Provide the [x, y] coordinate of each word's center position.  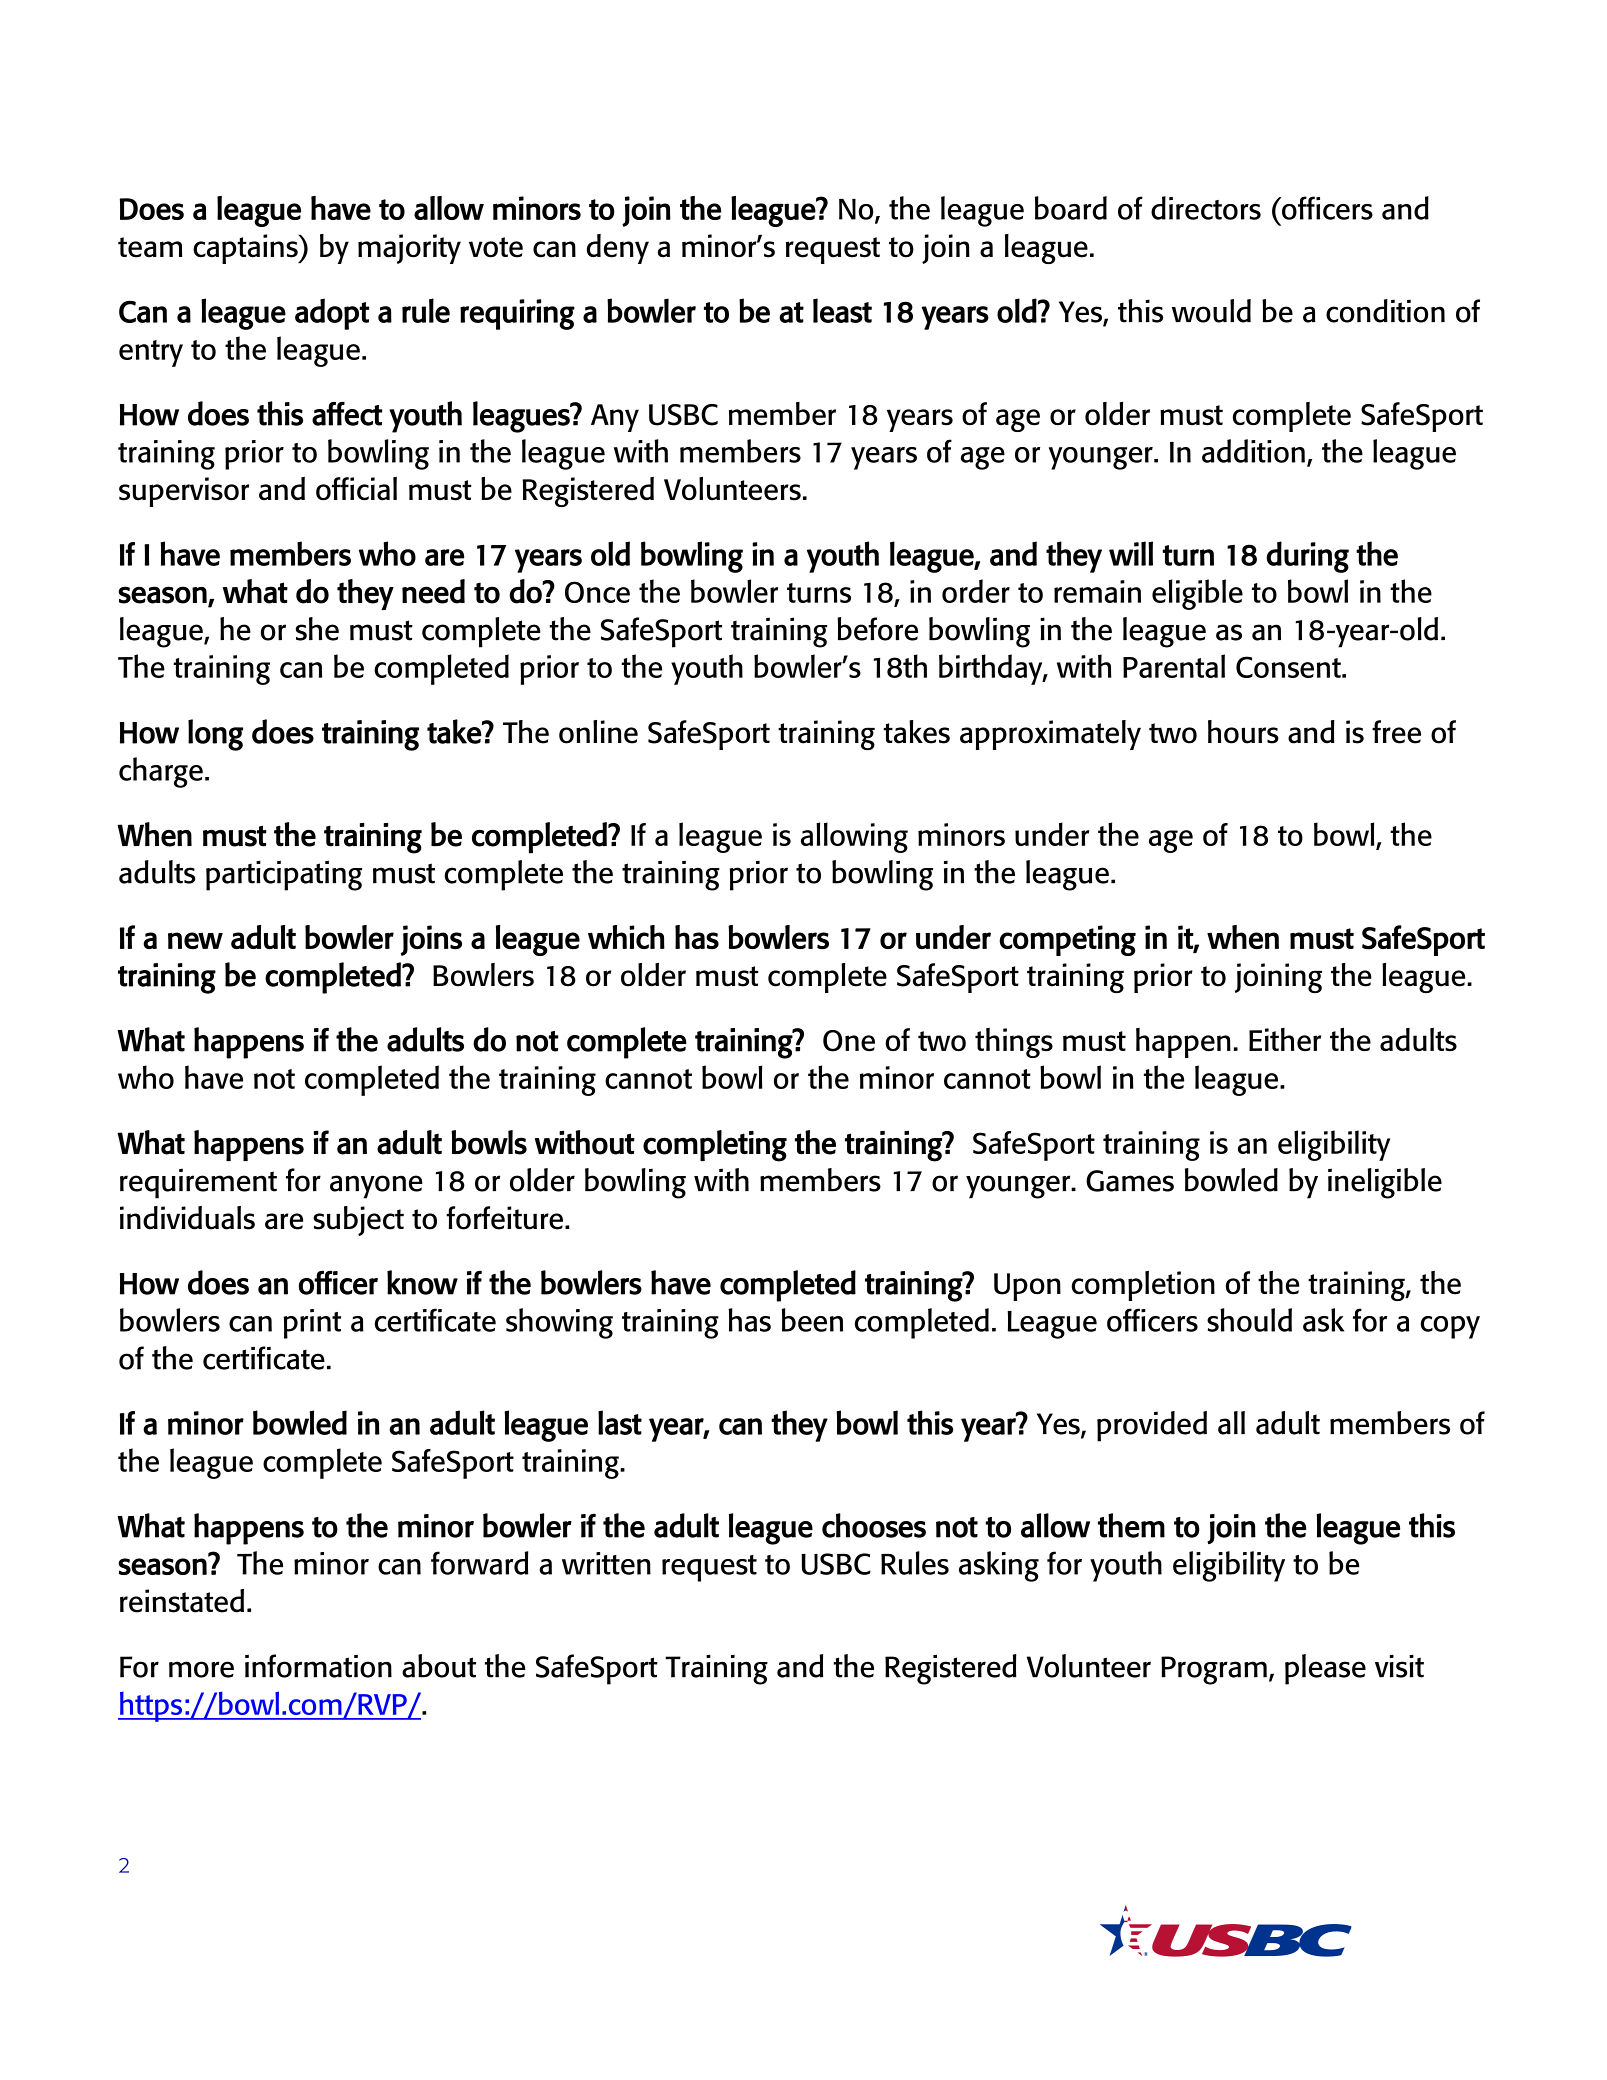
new [195, 940]
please [1325, 1669]
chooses [874, 1525]
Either [1285, 1039]
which [626, 937]
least [842, 310]
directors [1206, 208]
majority [409, 249]
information [318, 1666]
